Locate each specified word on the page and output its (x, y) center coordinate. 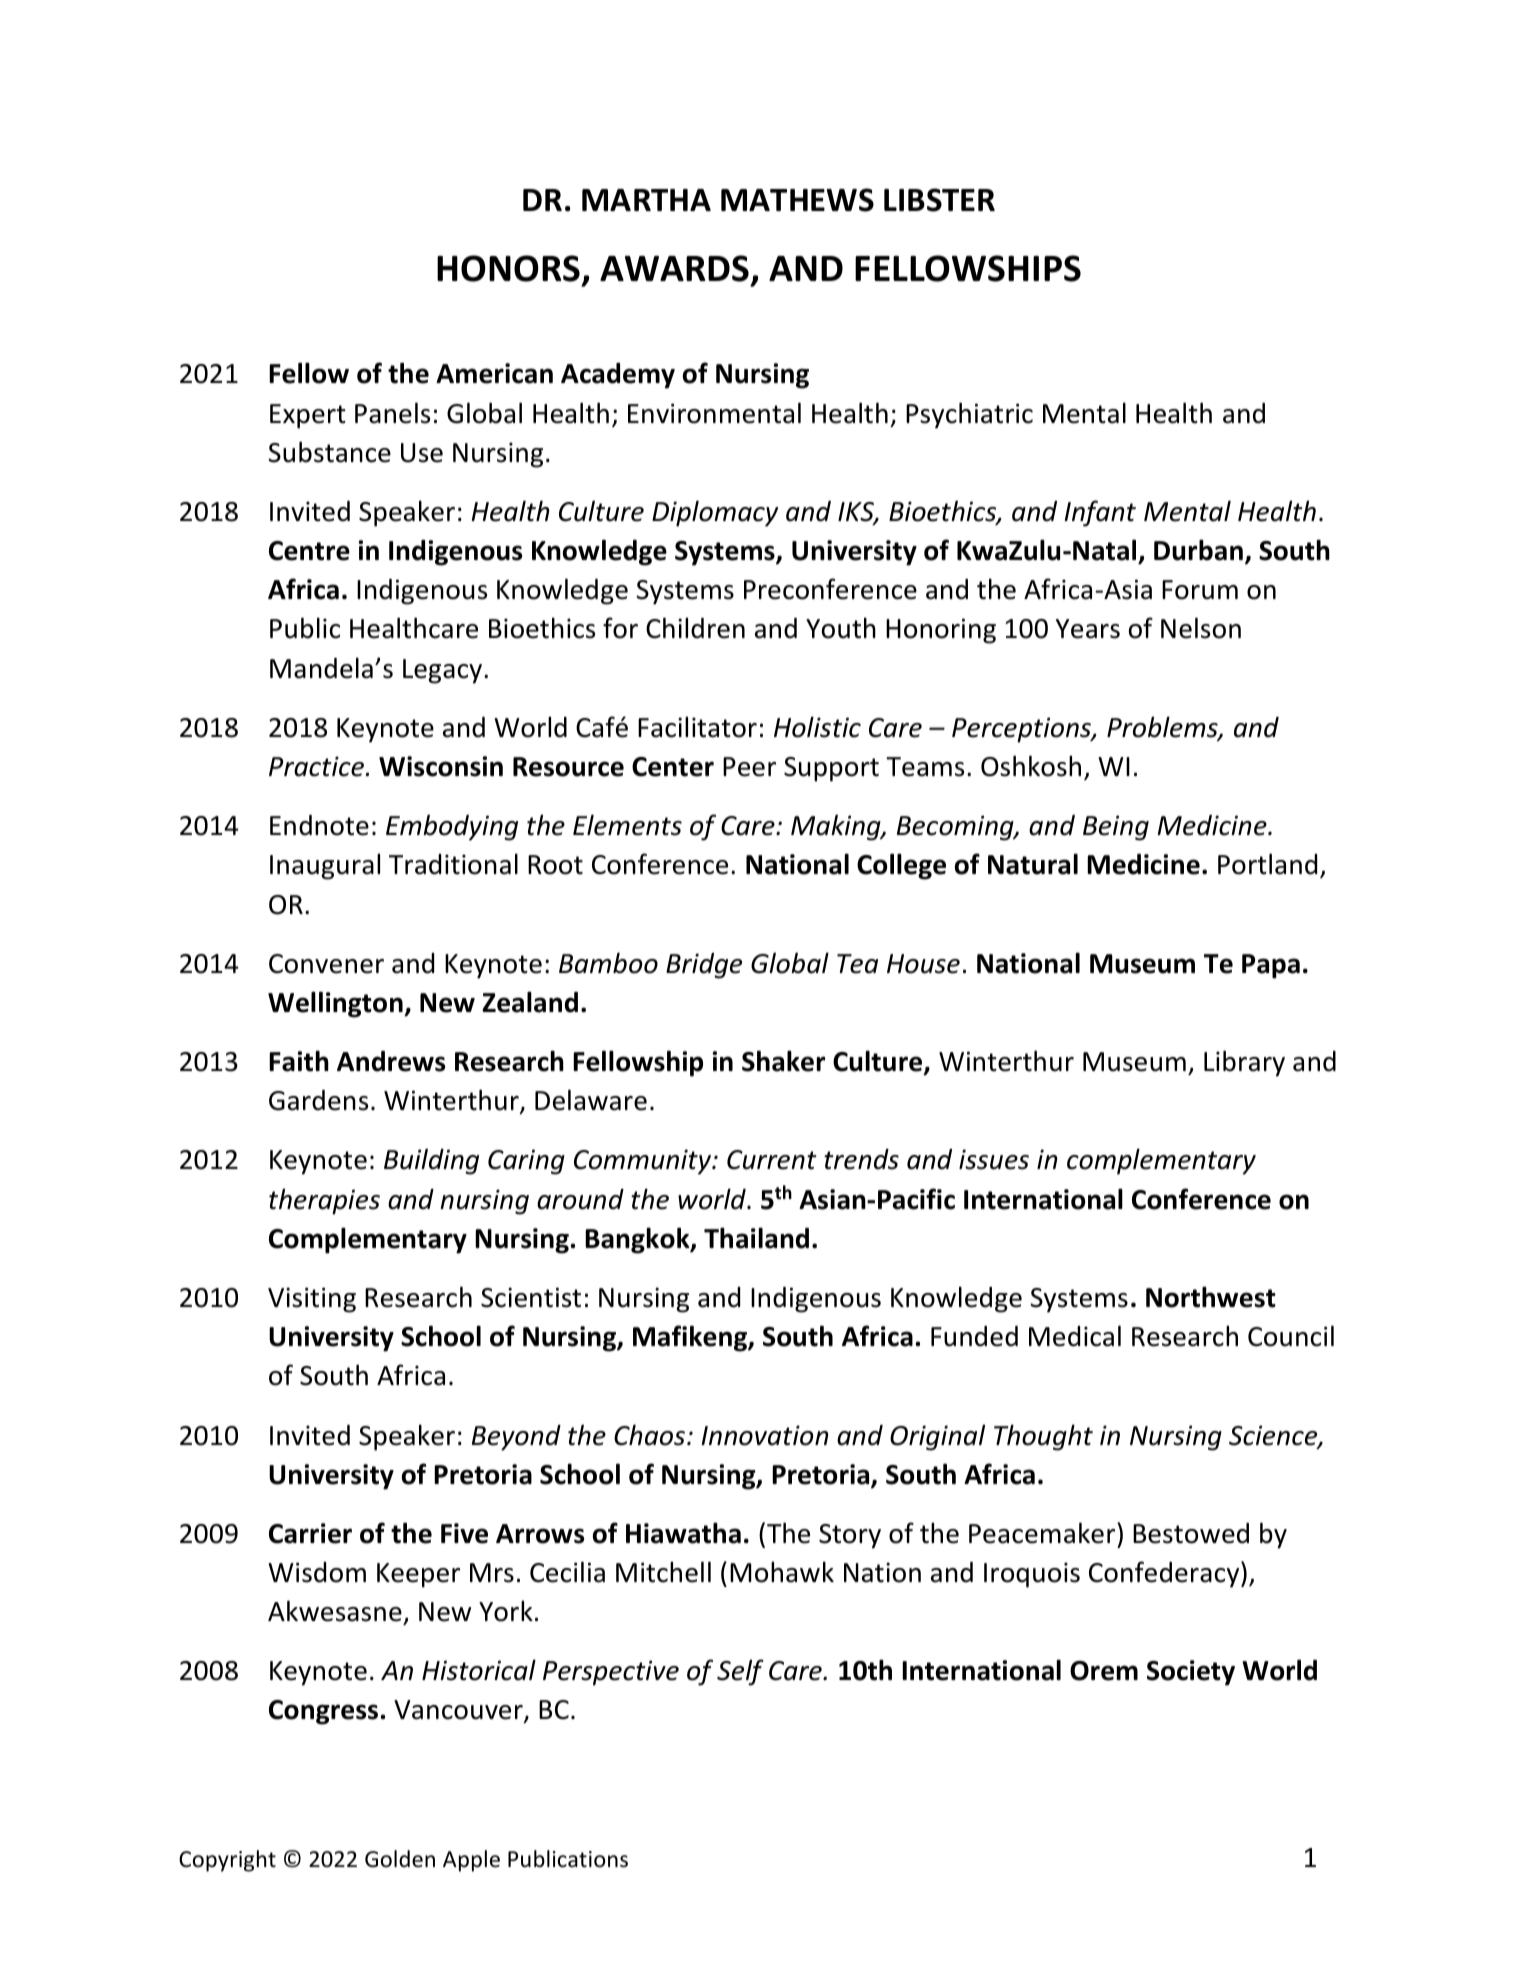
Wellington (336, 1004)
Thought (1043, 1437)
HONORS (510, 270)
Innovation (765, 1435)
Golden (400, 1859)
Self (740, 1672)
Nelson (1201, 628)
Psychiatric (969, 415)
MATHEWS (797, 200)
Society (1191, 1673)
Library (1244, 1063)
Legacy (442, 671)
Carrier (310, 1533)
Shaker (783, 1061)
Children (695, 628)
